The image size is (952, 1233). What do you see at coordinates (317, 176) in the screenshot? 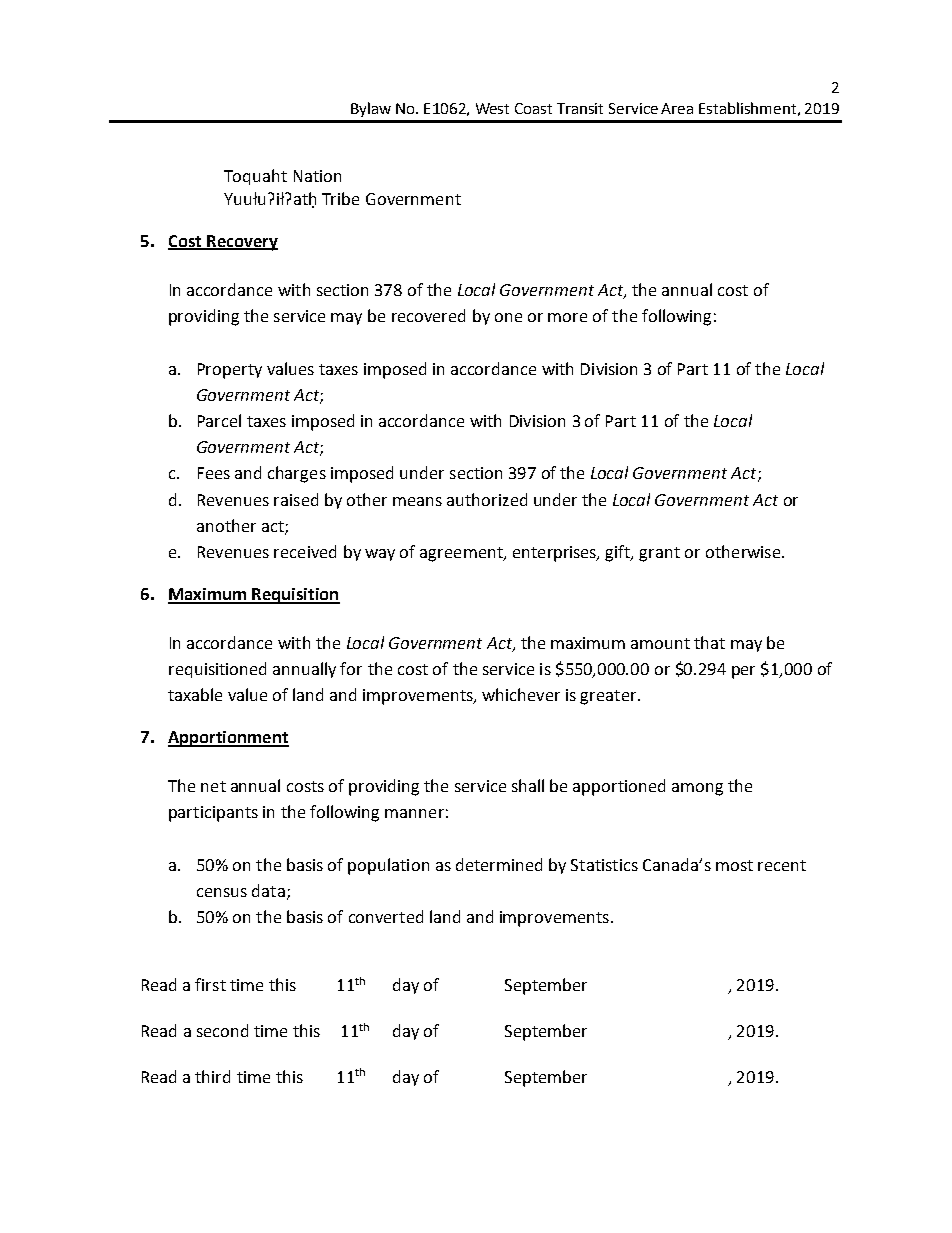
I see `Nation` at bounding box center [317, 176].
